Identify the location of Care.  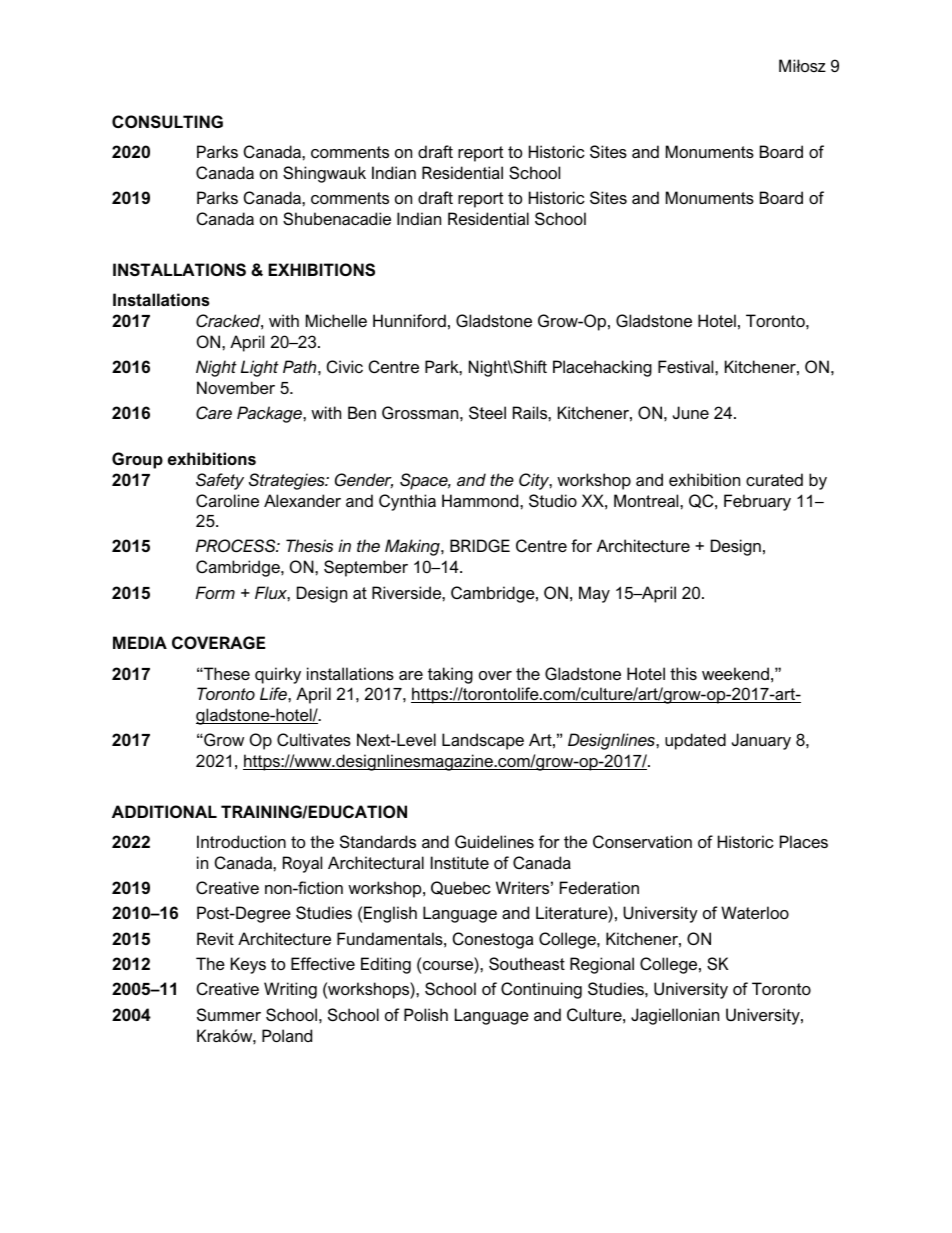
(214, 412).
